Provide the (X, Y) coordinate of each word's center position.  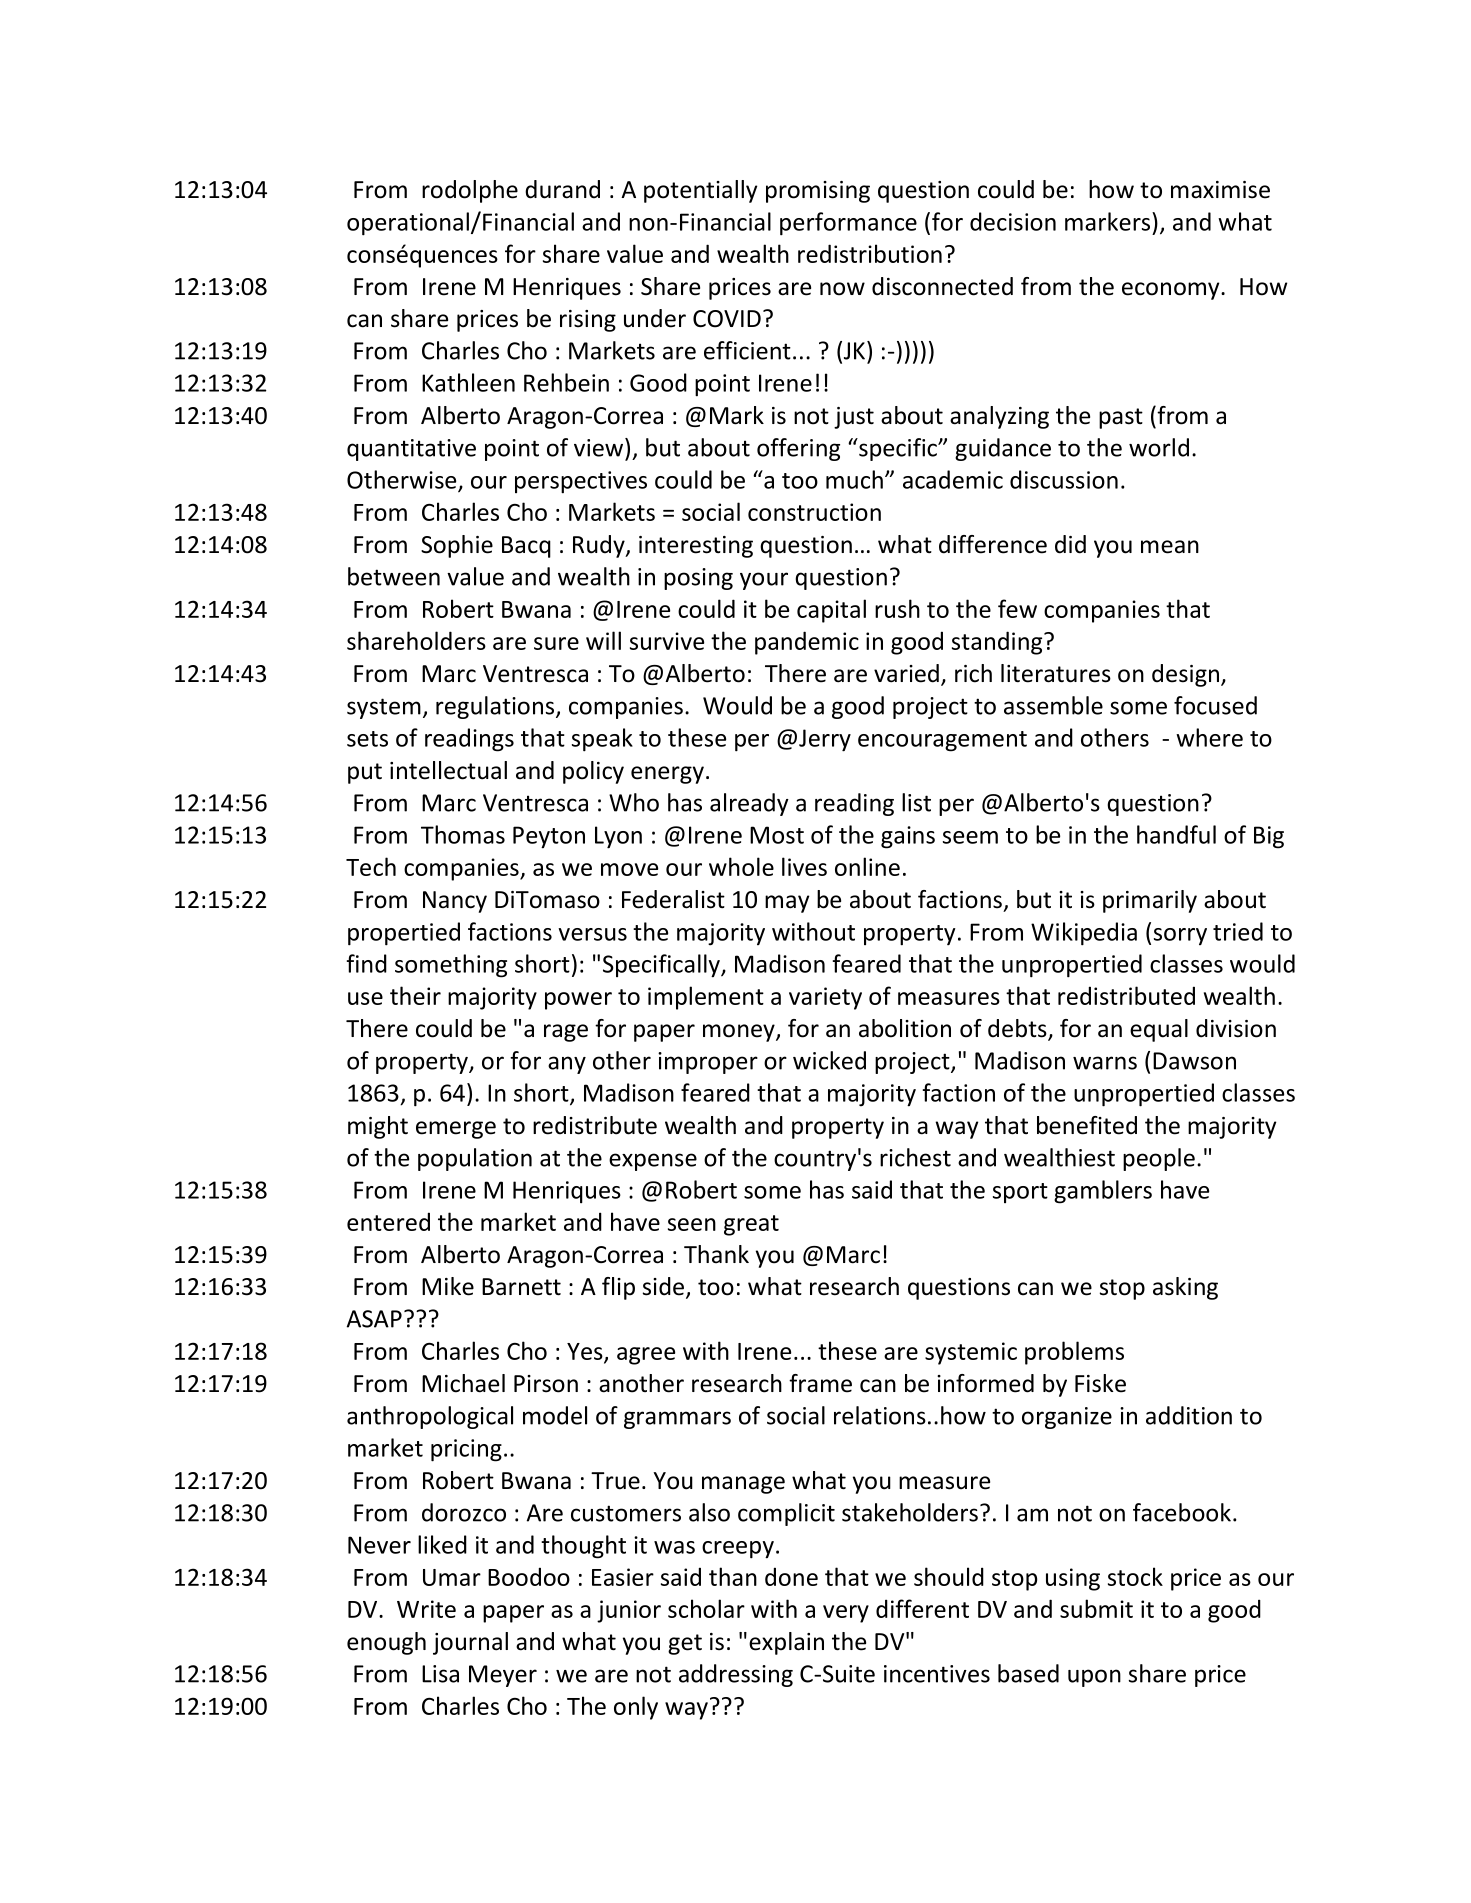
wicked (829, 1060)
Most (777, 835)
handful (1176, 834)
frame (820, 1383)
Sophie (457, 546)
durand (562, 189)
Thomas (463, 834)
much (854, 479)
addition (1189, 1415)
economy (1172, 291)
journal (470, 1643)
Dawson (1194, 1061)
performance (848, 224)
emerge (456, 1130)
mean (1170, 547)
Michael (463, 1383)
